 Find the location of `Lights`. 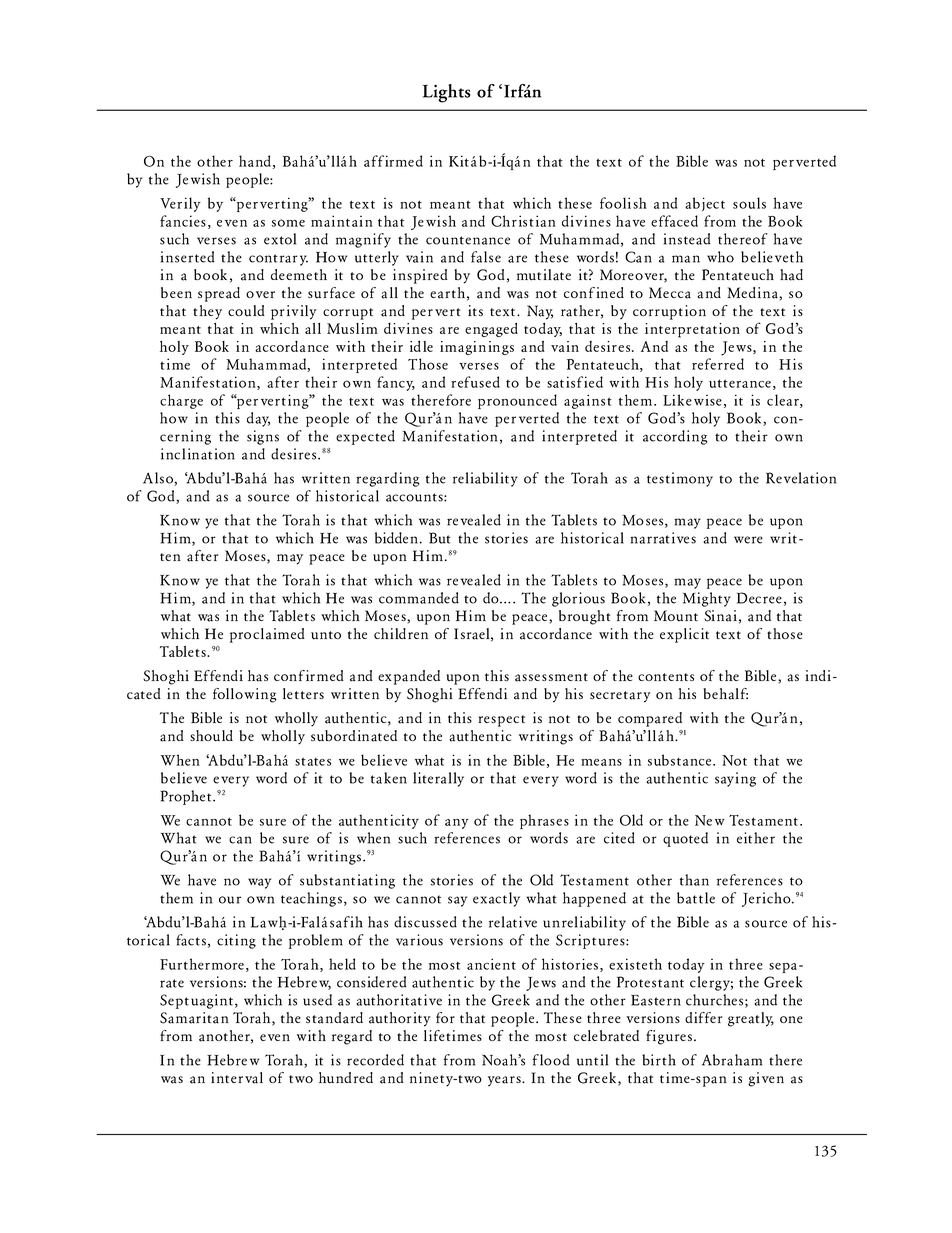

Lights is located at coordinates (447, 93).
